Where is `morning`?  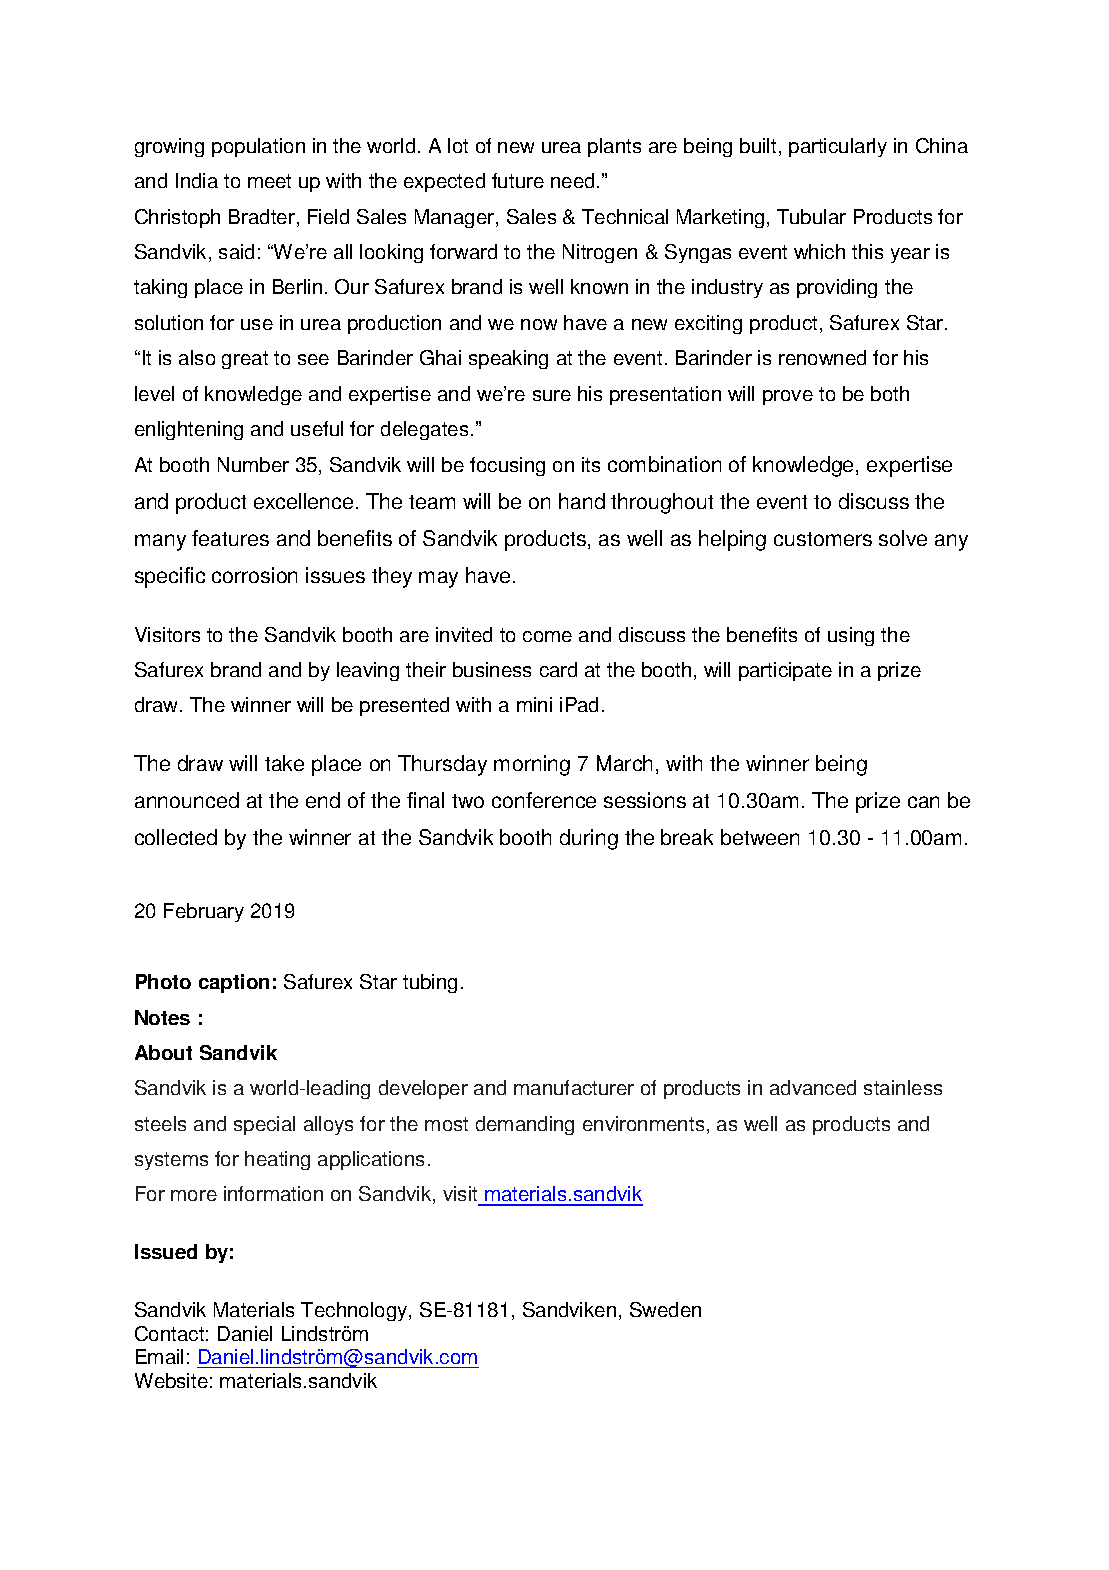 morning is located at coordinates (532, 765).
